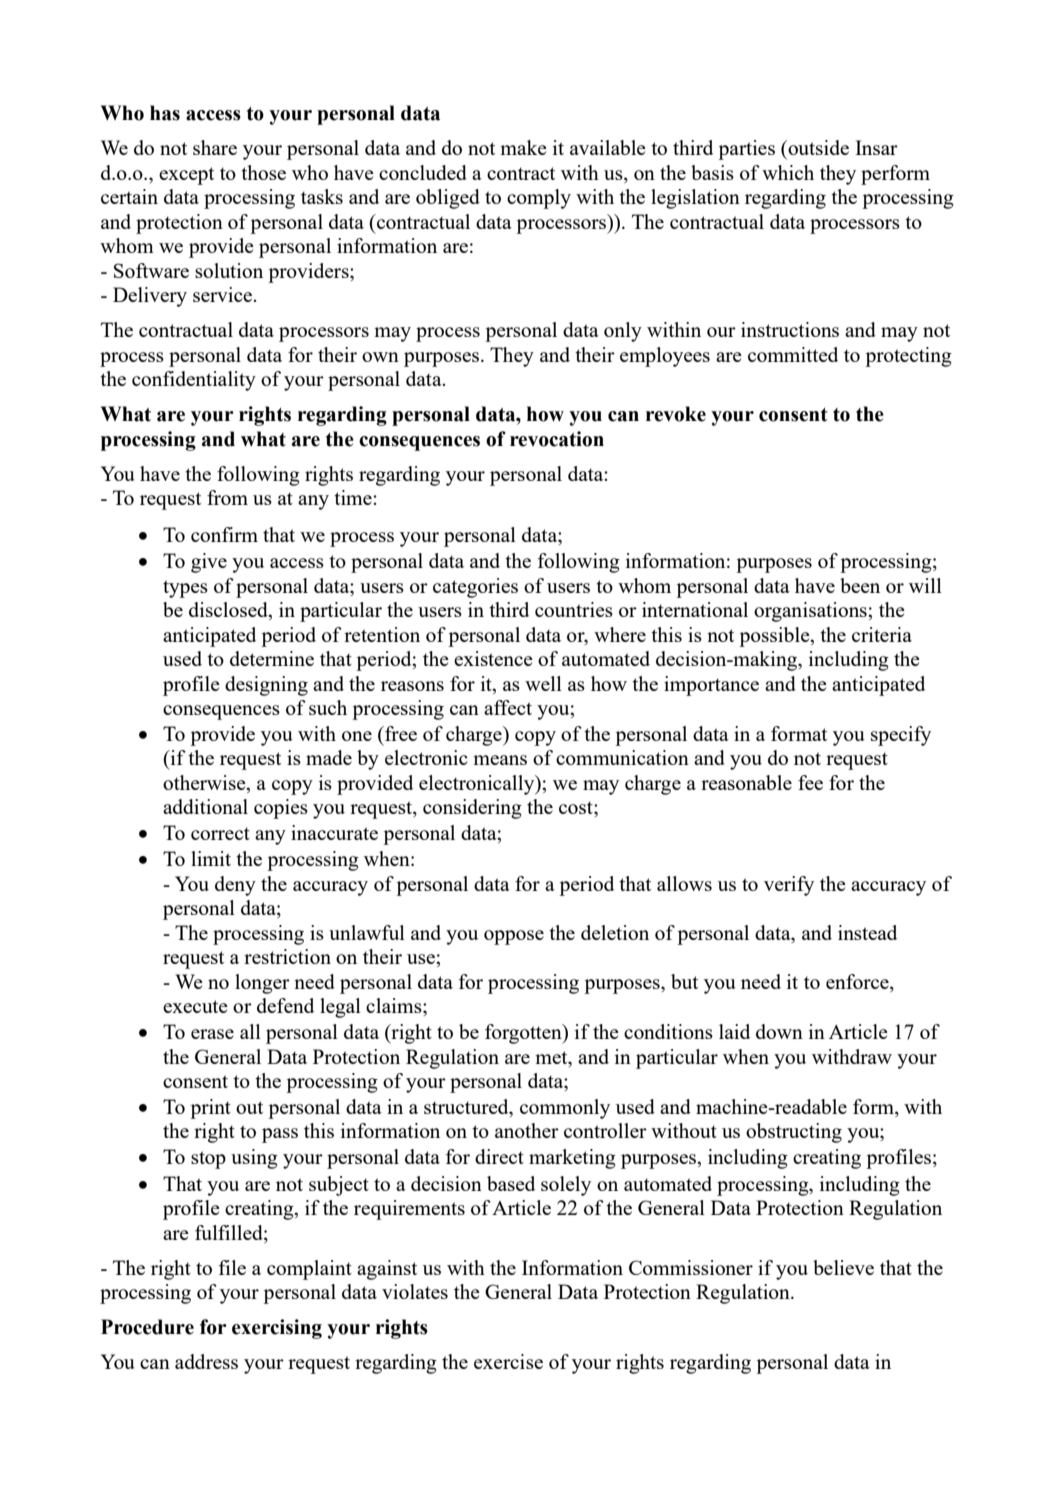 This screenshot has height=1493, width=1056. What do you see at coordinates (500, 760) in the screenshot?
I see `means` at bounding box center [500, 760].
